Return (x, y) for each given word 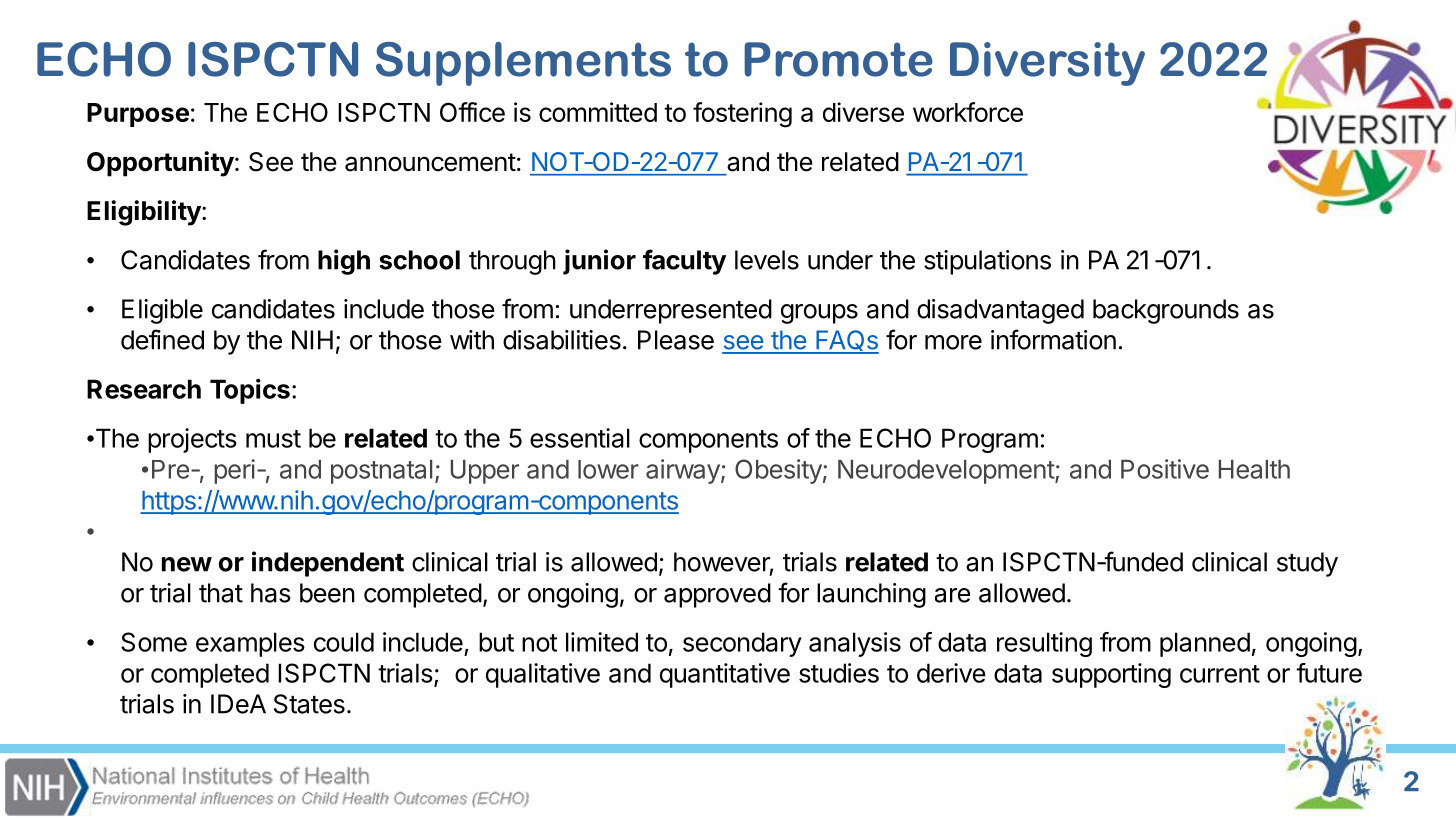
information (1053, 339)
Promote (838, 59)
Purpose (138, 115)
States (309, 704)
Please (676, 340)
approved (717, 595)
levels (767, 260)
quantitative (725, 675)
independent (328, 564)
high (344, 262)
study (1307, 564)
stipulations (987, 262)
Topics (250, 391)
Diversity (1047, 64)
